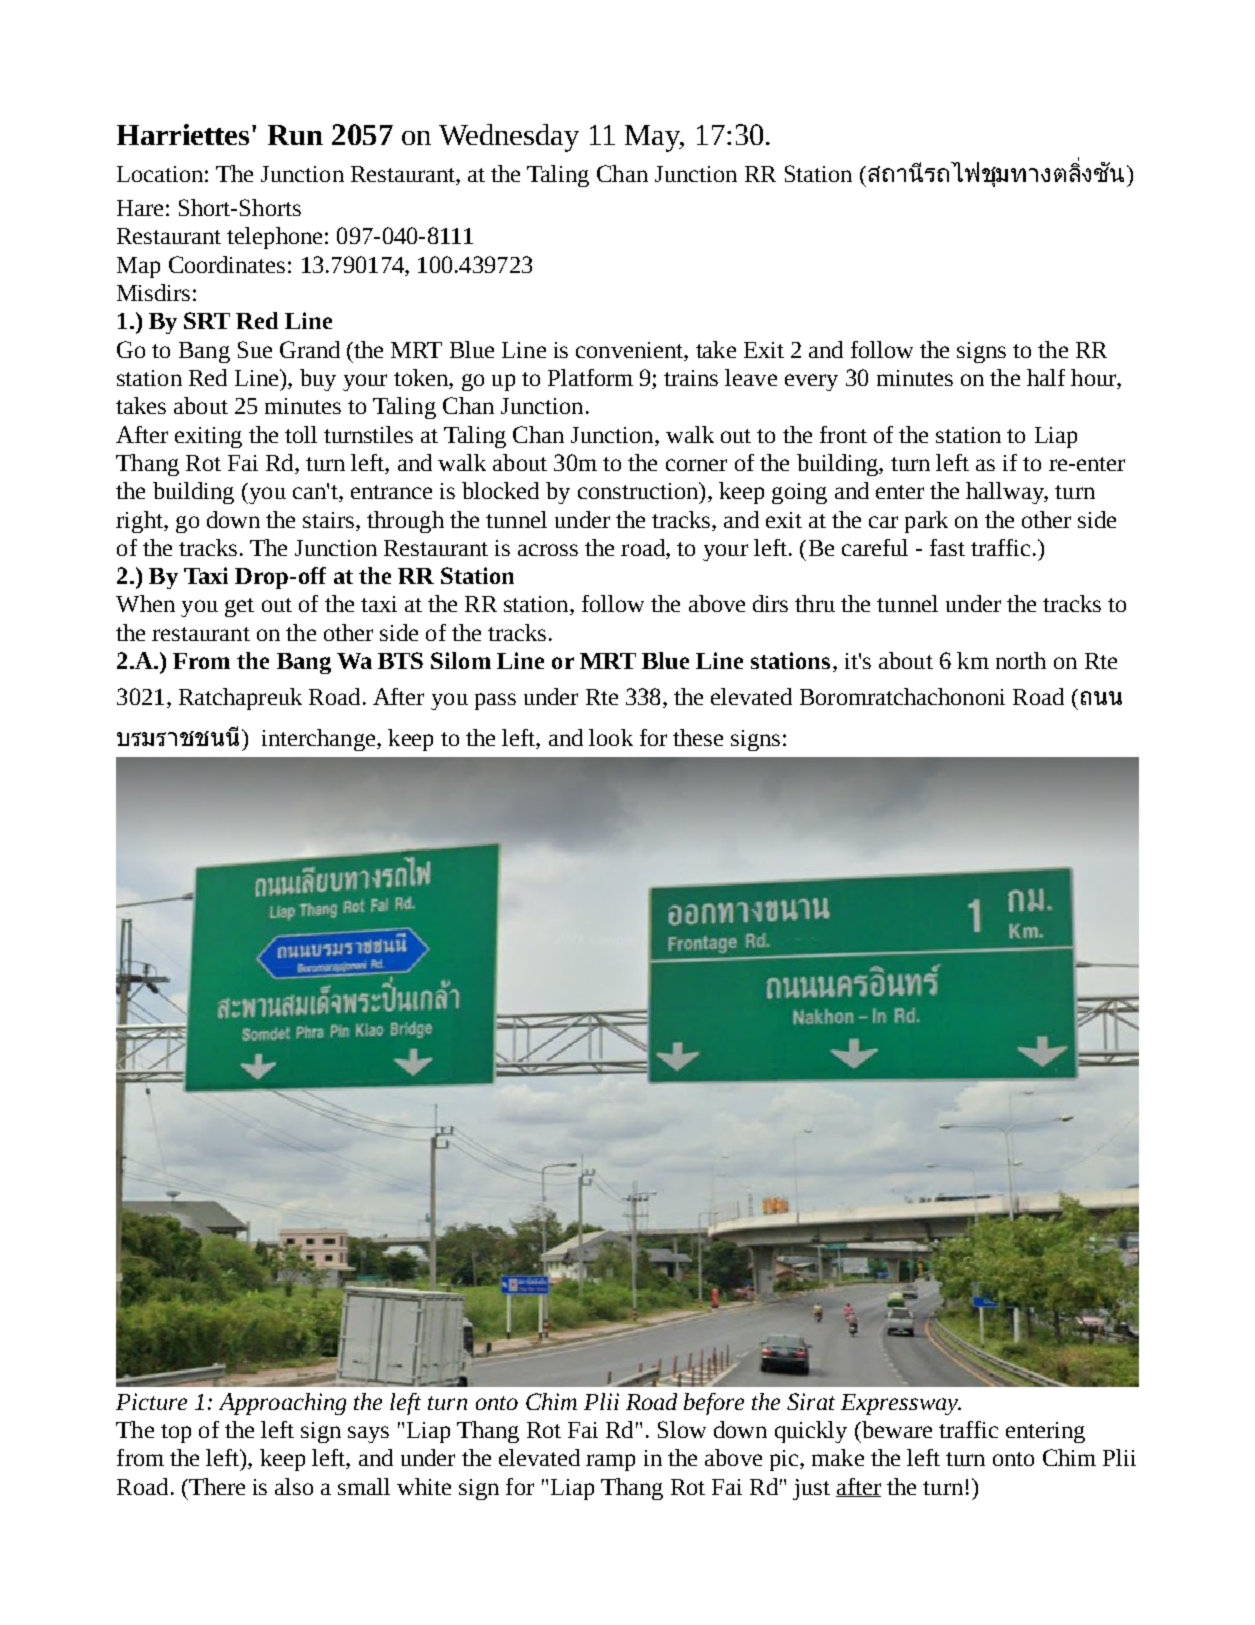  What do you see at coordinates (611, 737) in the document?
I see `look` at bounding box center [611, 737].
